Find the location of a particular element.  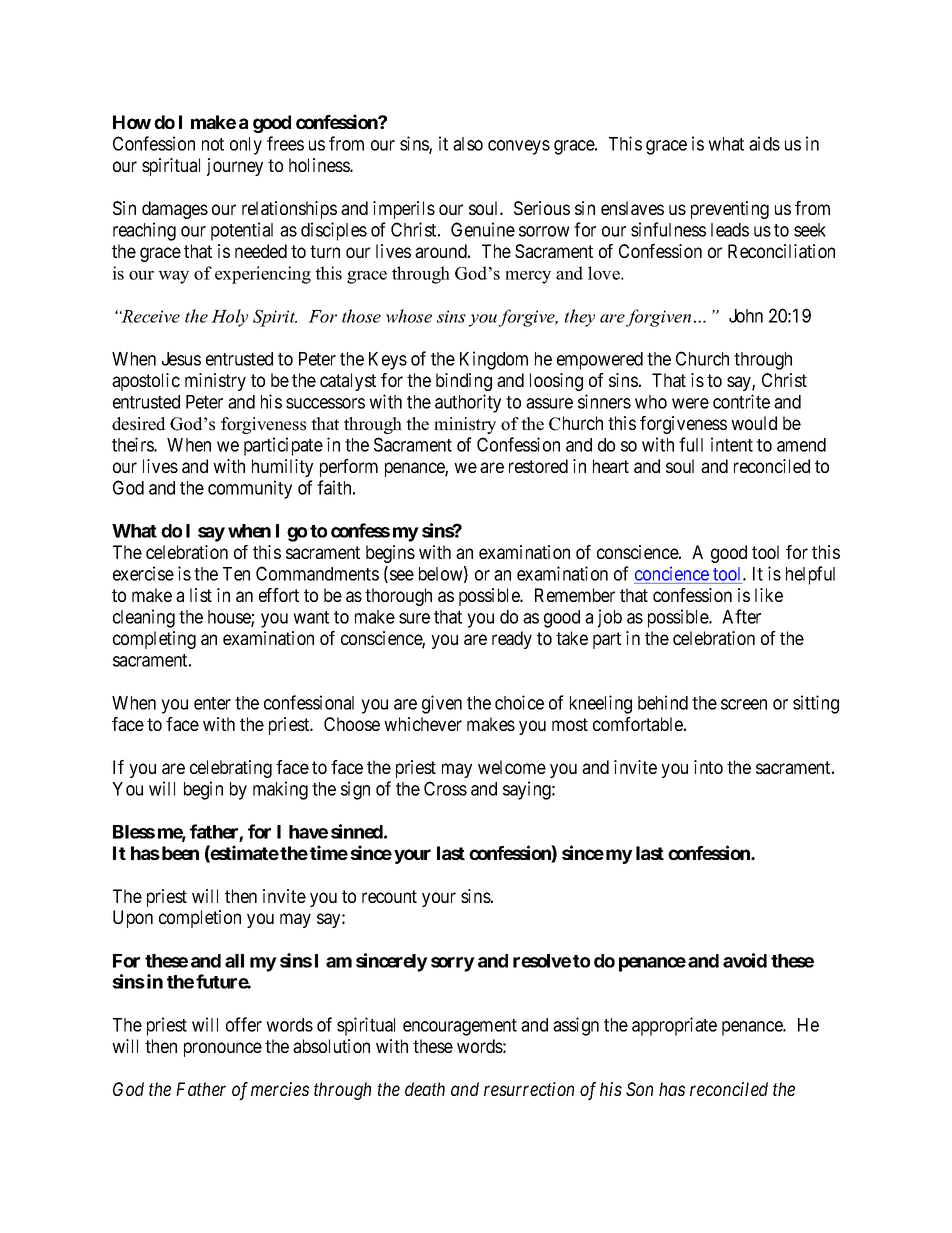

John is located at coordinates (746, 316).
